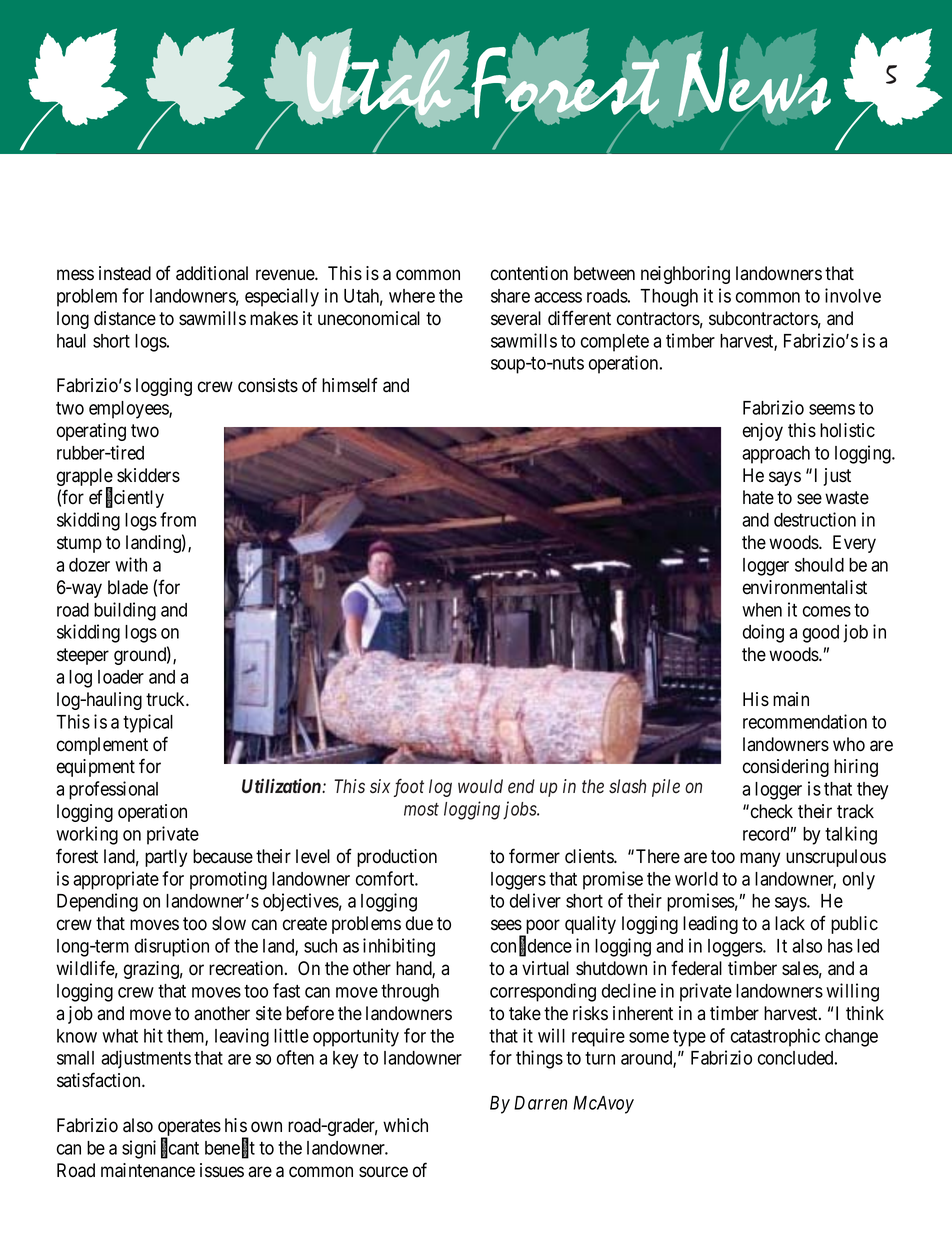 This screenshot has height=1233, width=952. I want to click on typical, so click(148, 723).
